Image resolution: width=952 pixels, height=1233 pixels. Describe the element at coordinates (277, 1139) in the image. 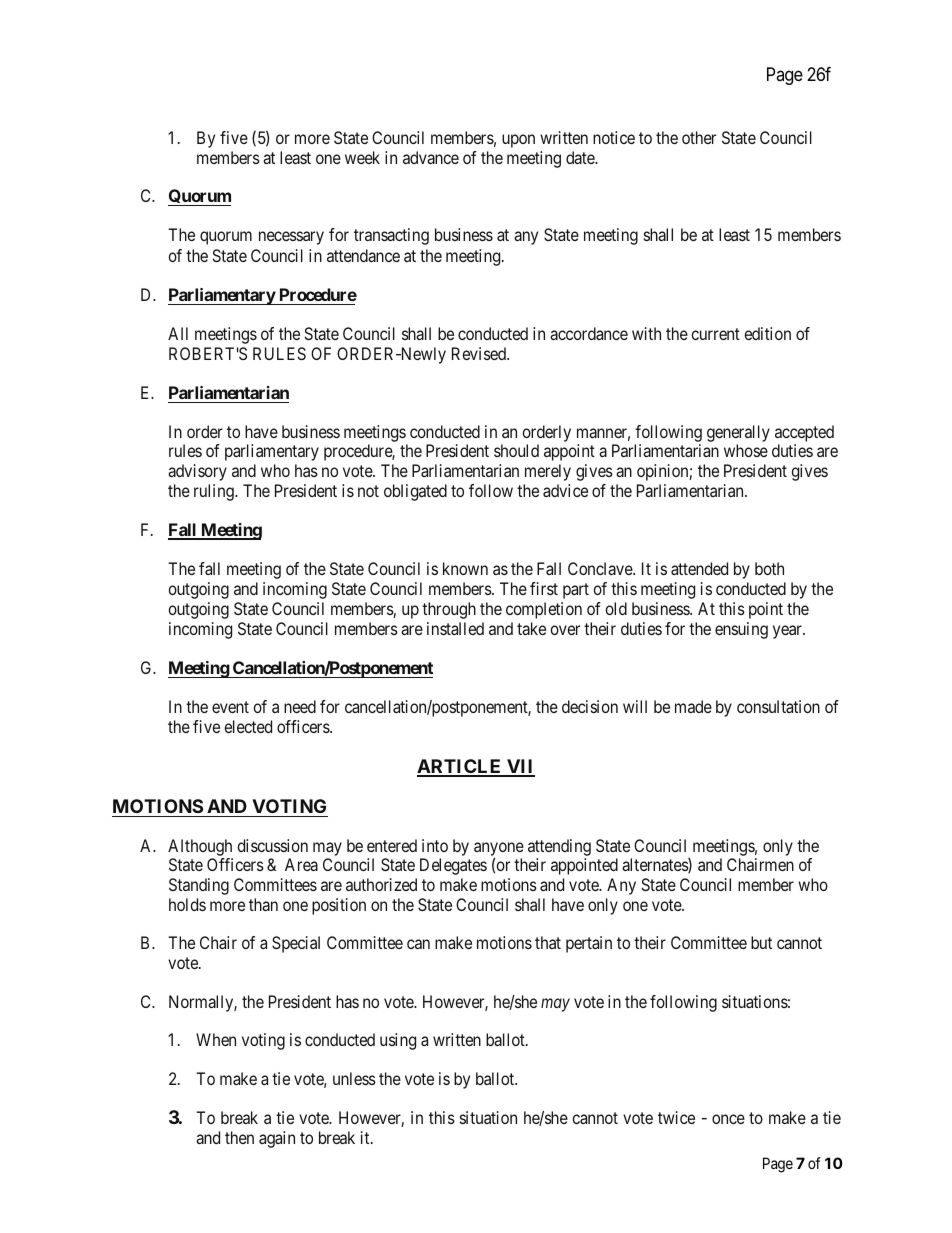

I see `again` at that location.
